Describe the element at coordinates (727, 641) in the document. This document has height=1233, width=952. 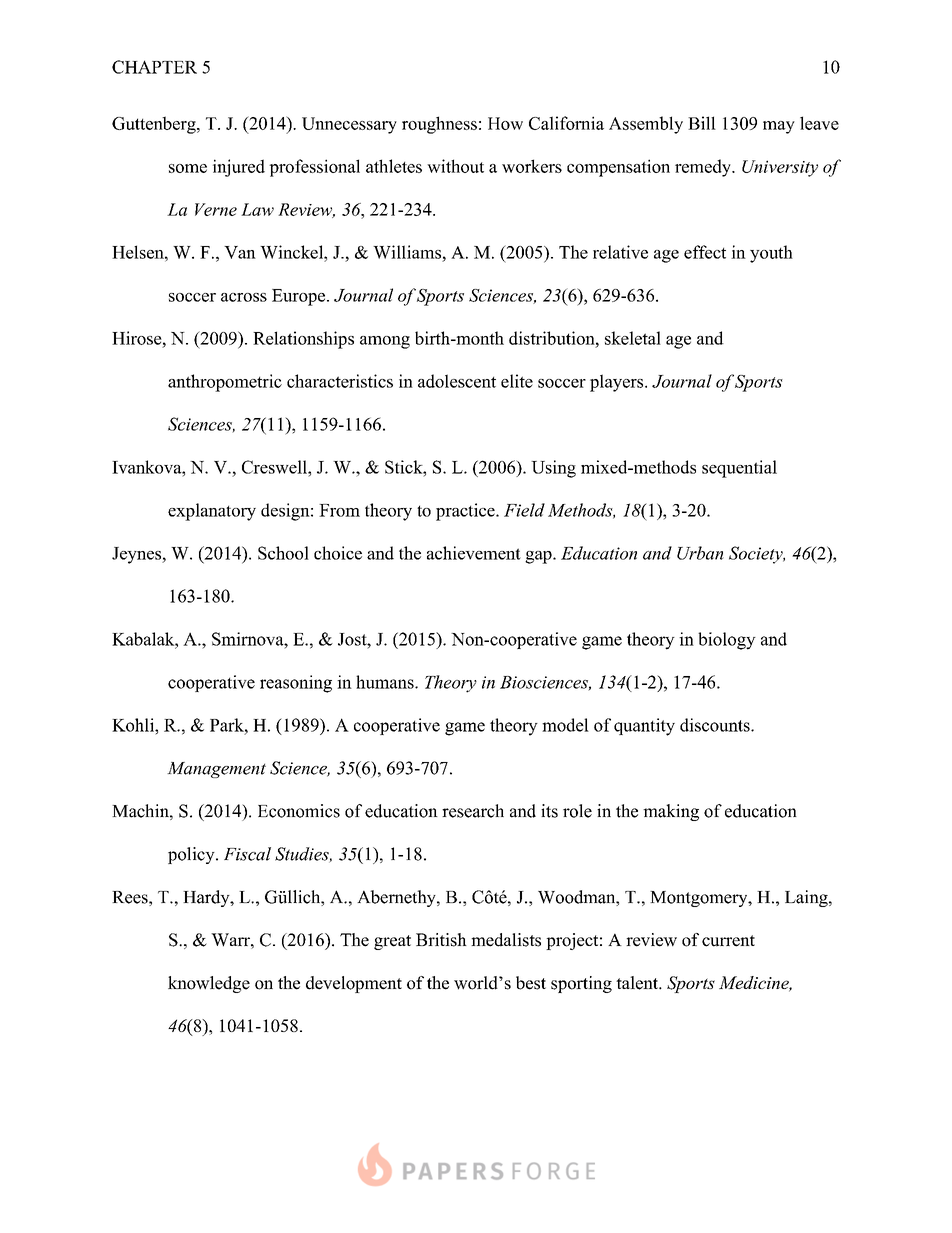
I see `biology` at that location.
